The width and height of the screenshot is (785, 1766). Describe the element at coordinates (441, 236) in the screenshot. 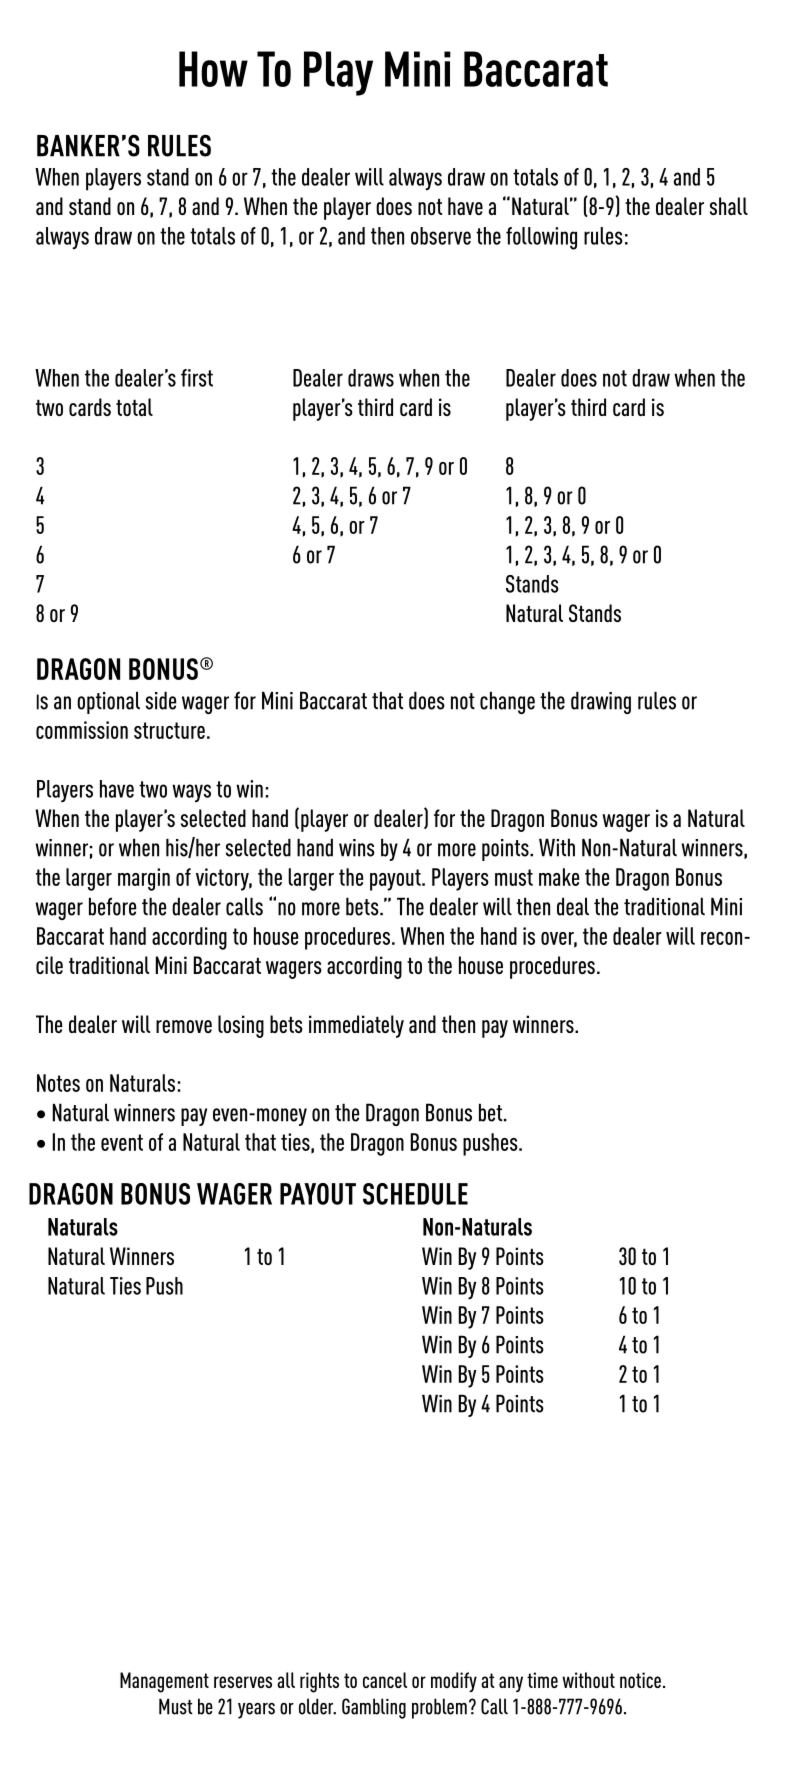

I see `observe` at that location.
